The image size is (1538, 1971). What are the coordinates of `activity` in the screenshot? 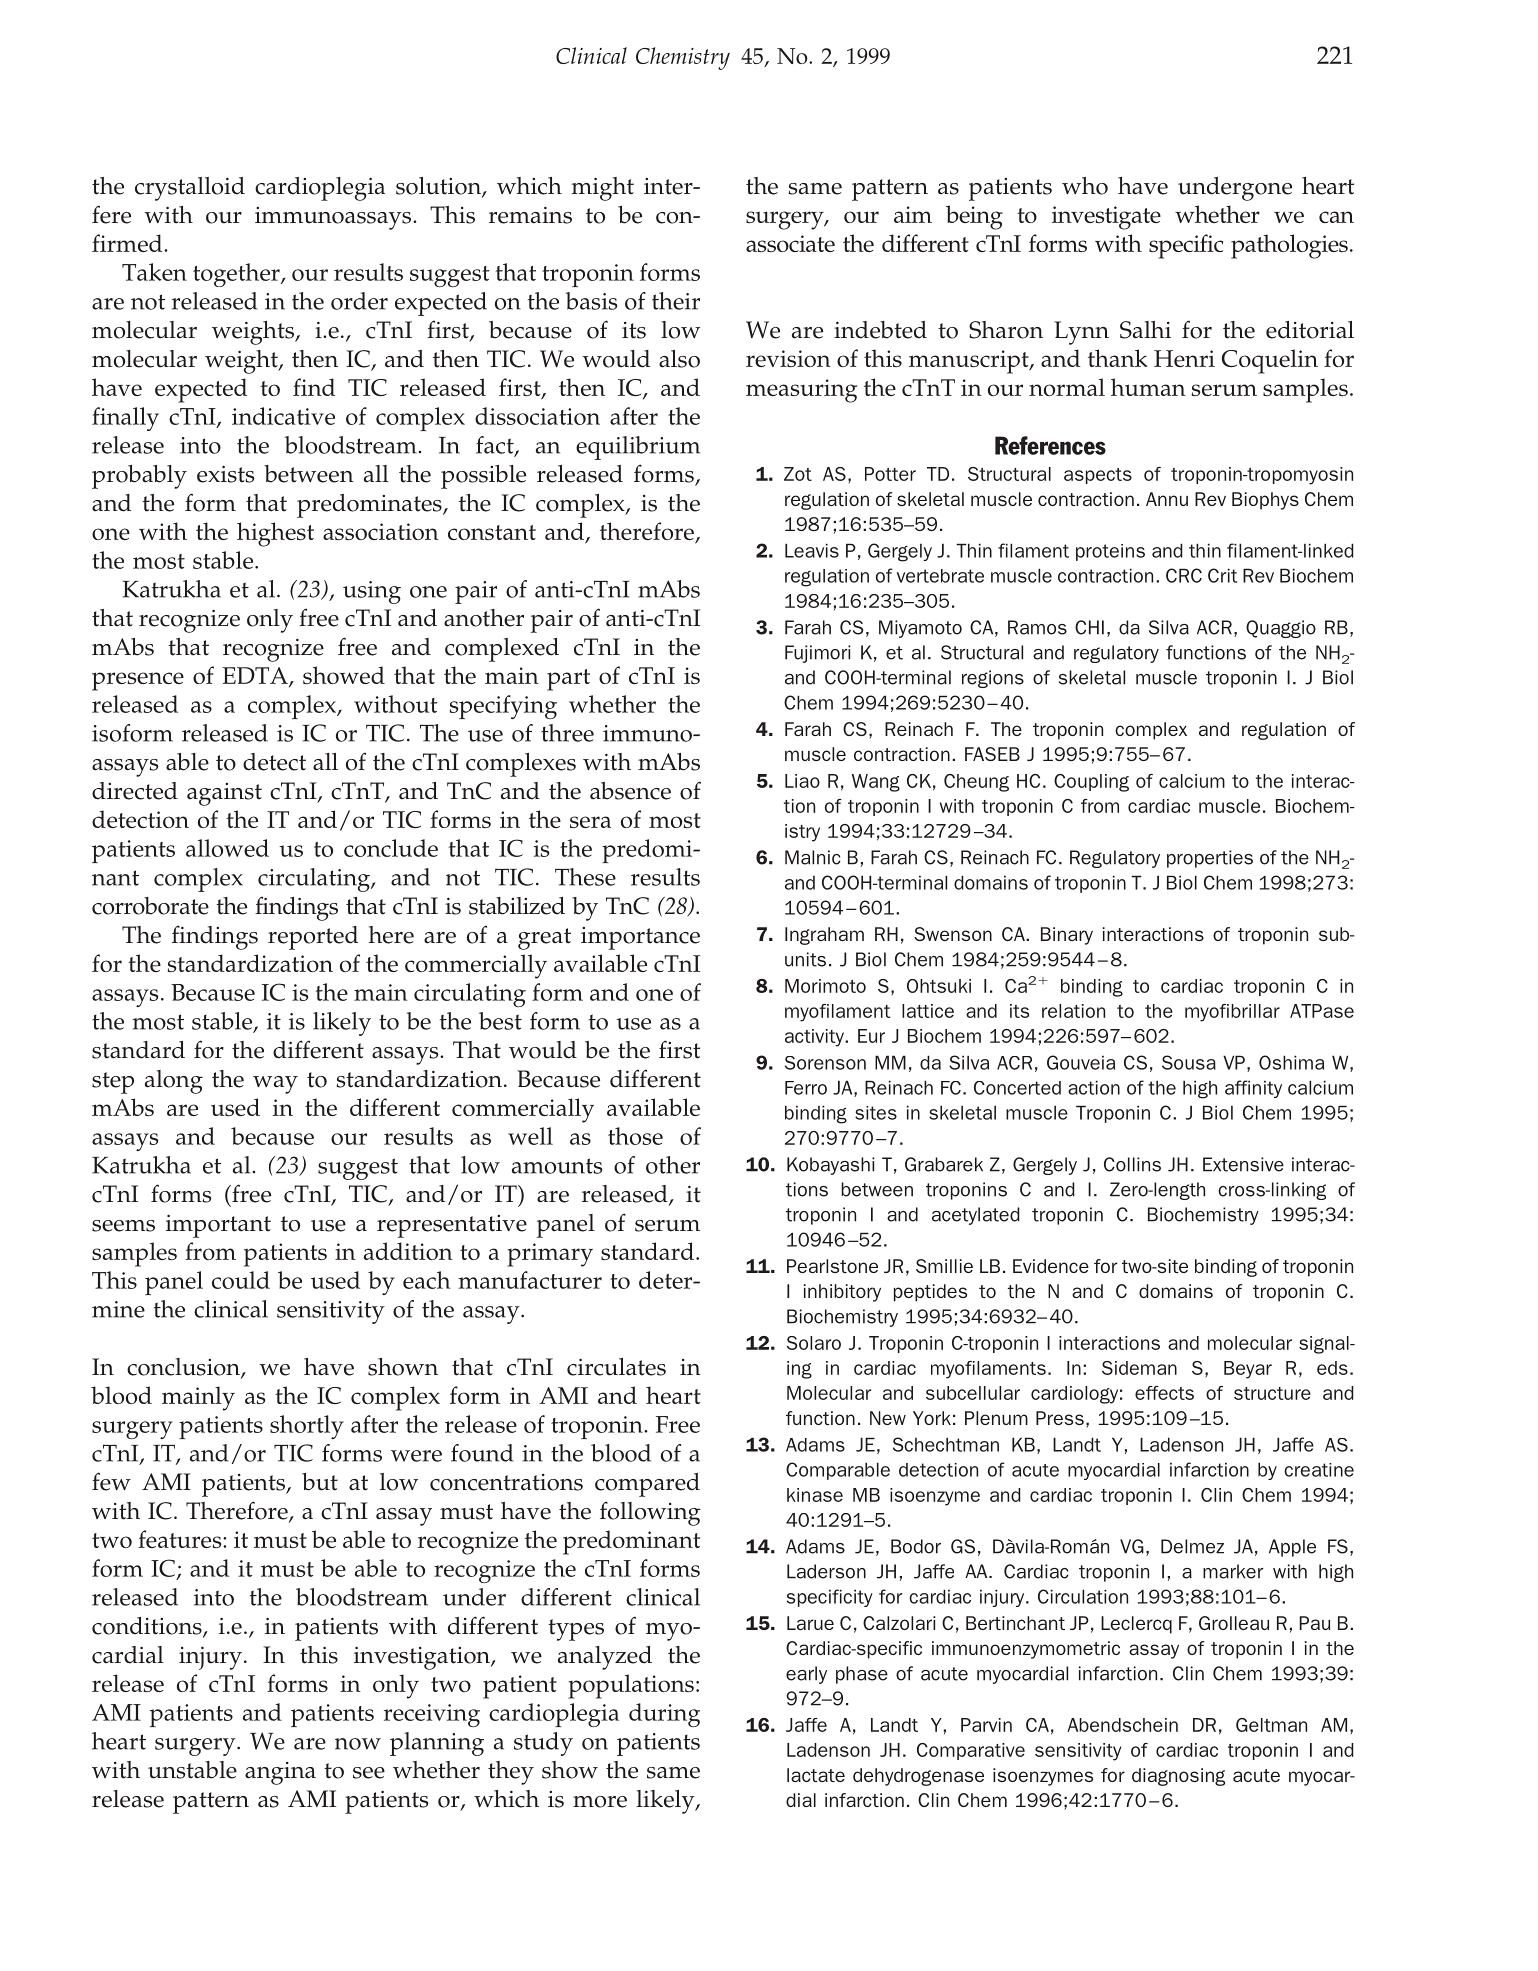 It's located at (815, 1038).
